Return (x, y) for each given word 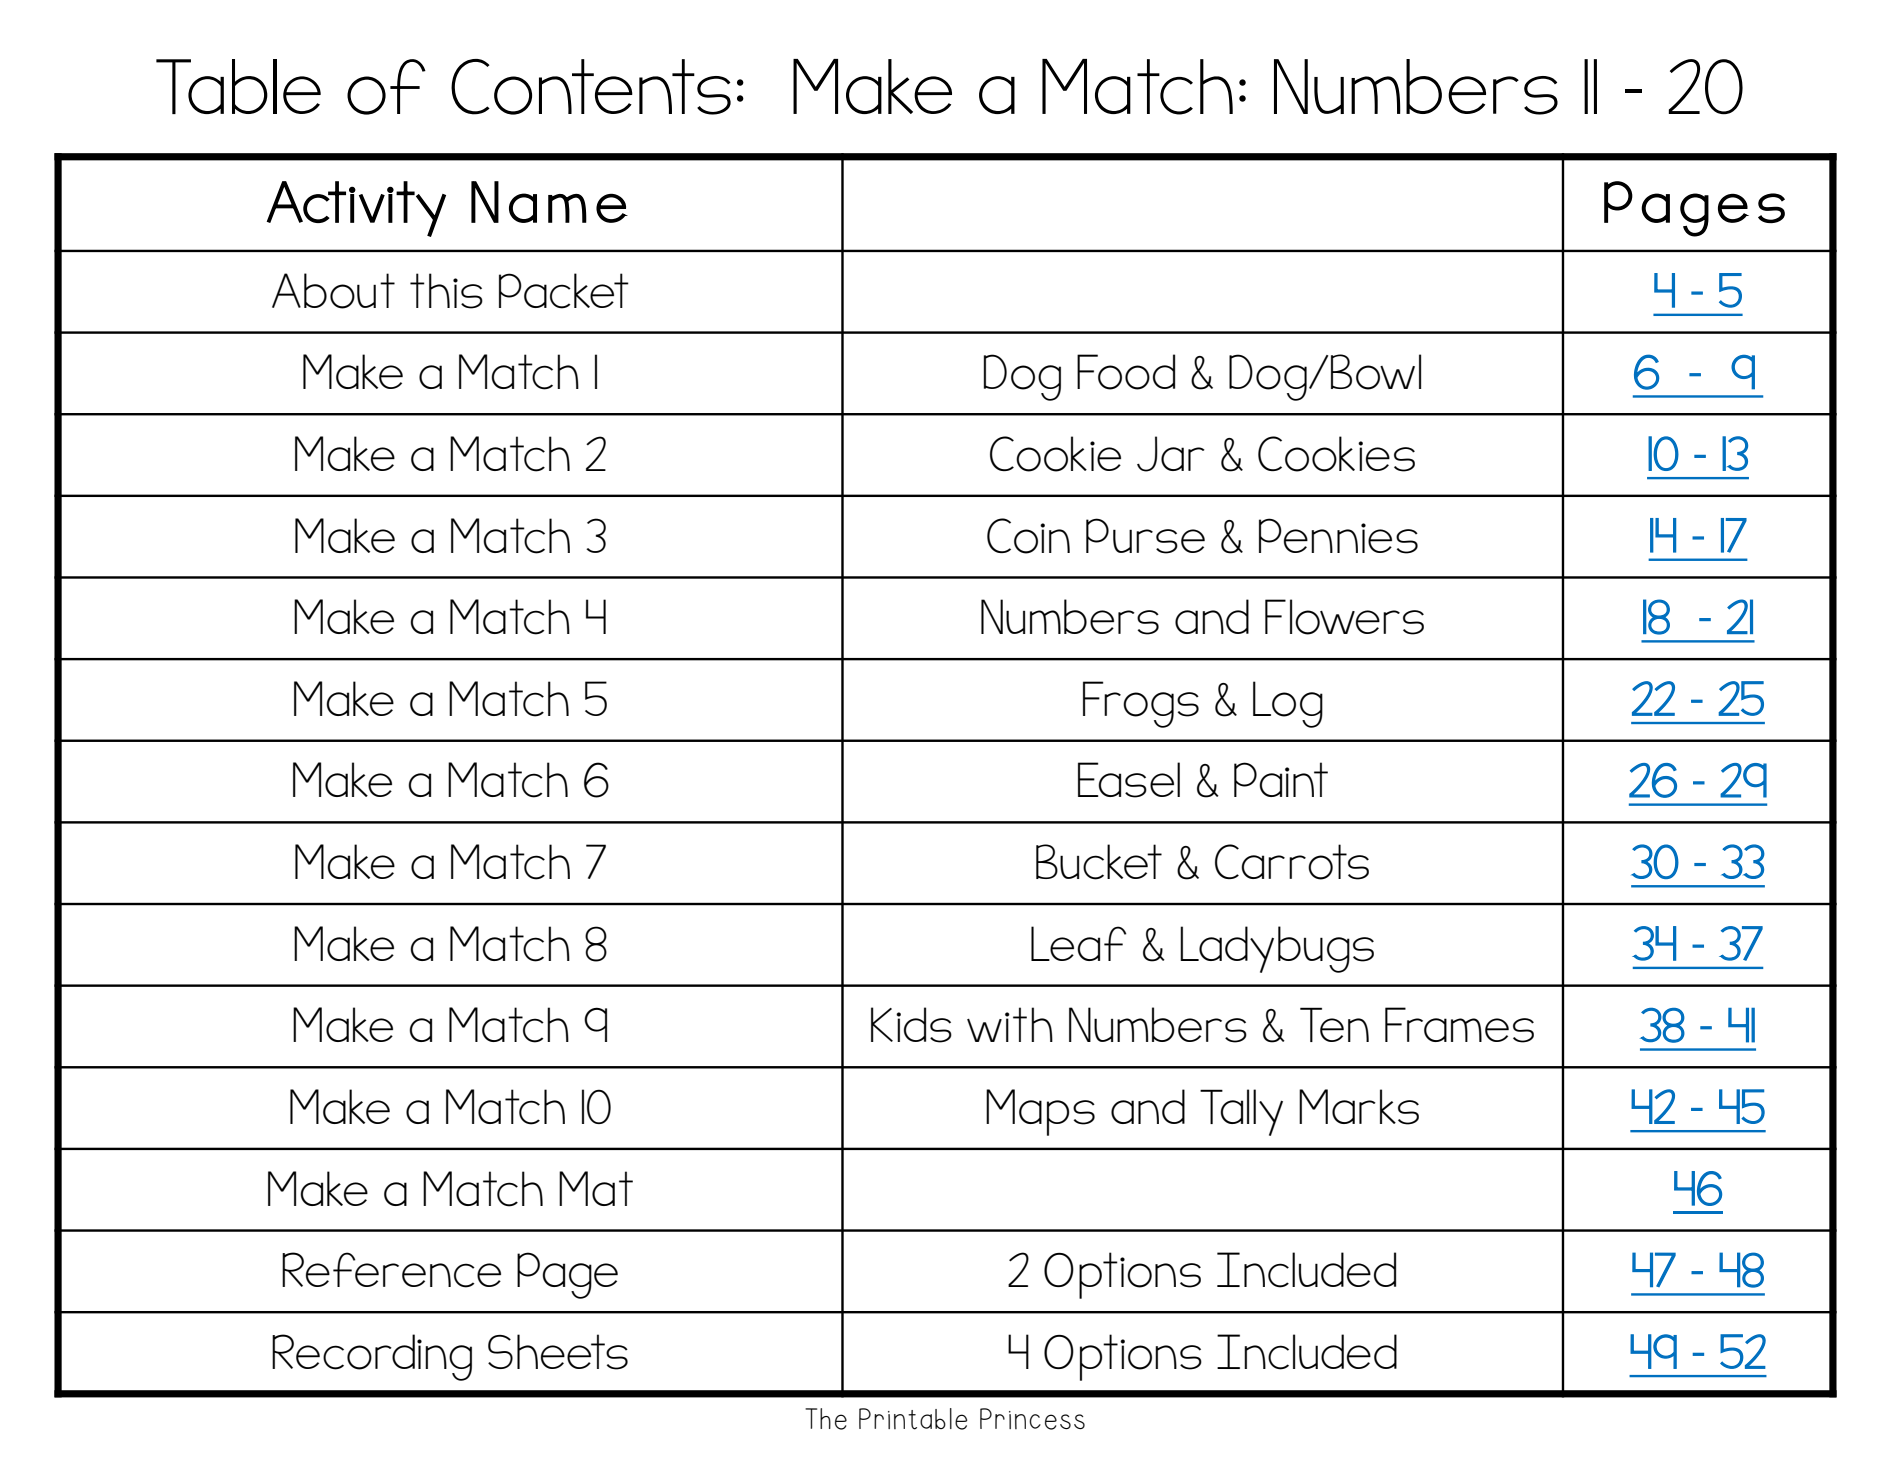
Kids (911, 1025)
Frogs (1141, 704)
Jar (1171, 454)
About (333, 291)
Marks (1359, 1107)
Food (1126, 372)
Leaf (1078, 943)
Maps (1040, 1112)
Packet (564, 291)
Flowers (1344, 617)
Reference (391, 1270)
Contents (591, 87)
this (446, 291)
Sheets (558, 1352)
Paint (1281, 779)
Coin (1028, 536)
